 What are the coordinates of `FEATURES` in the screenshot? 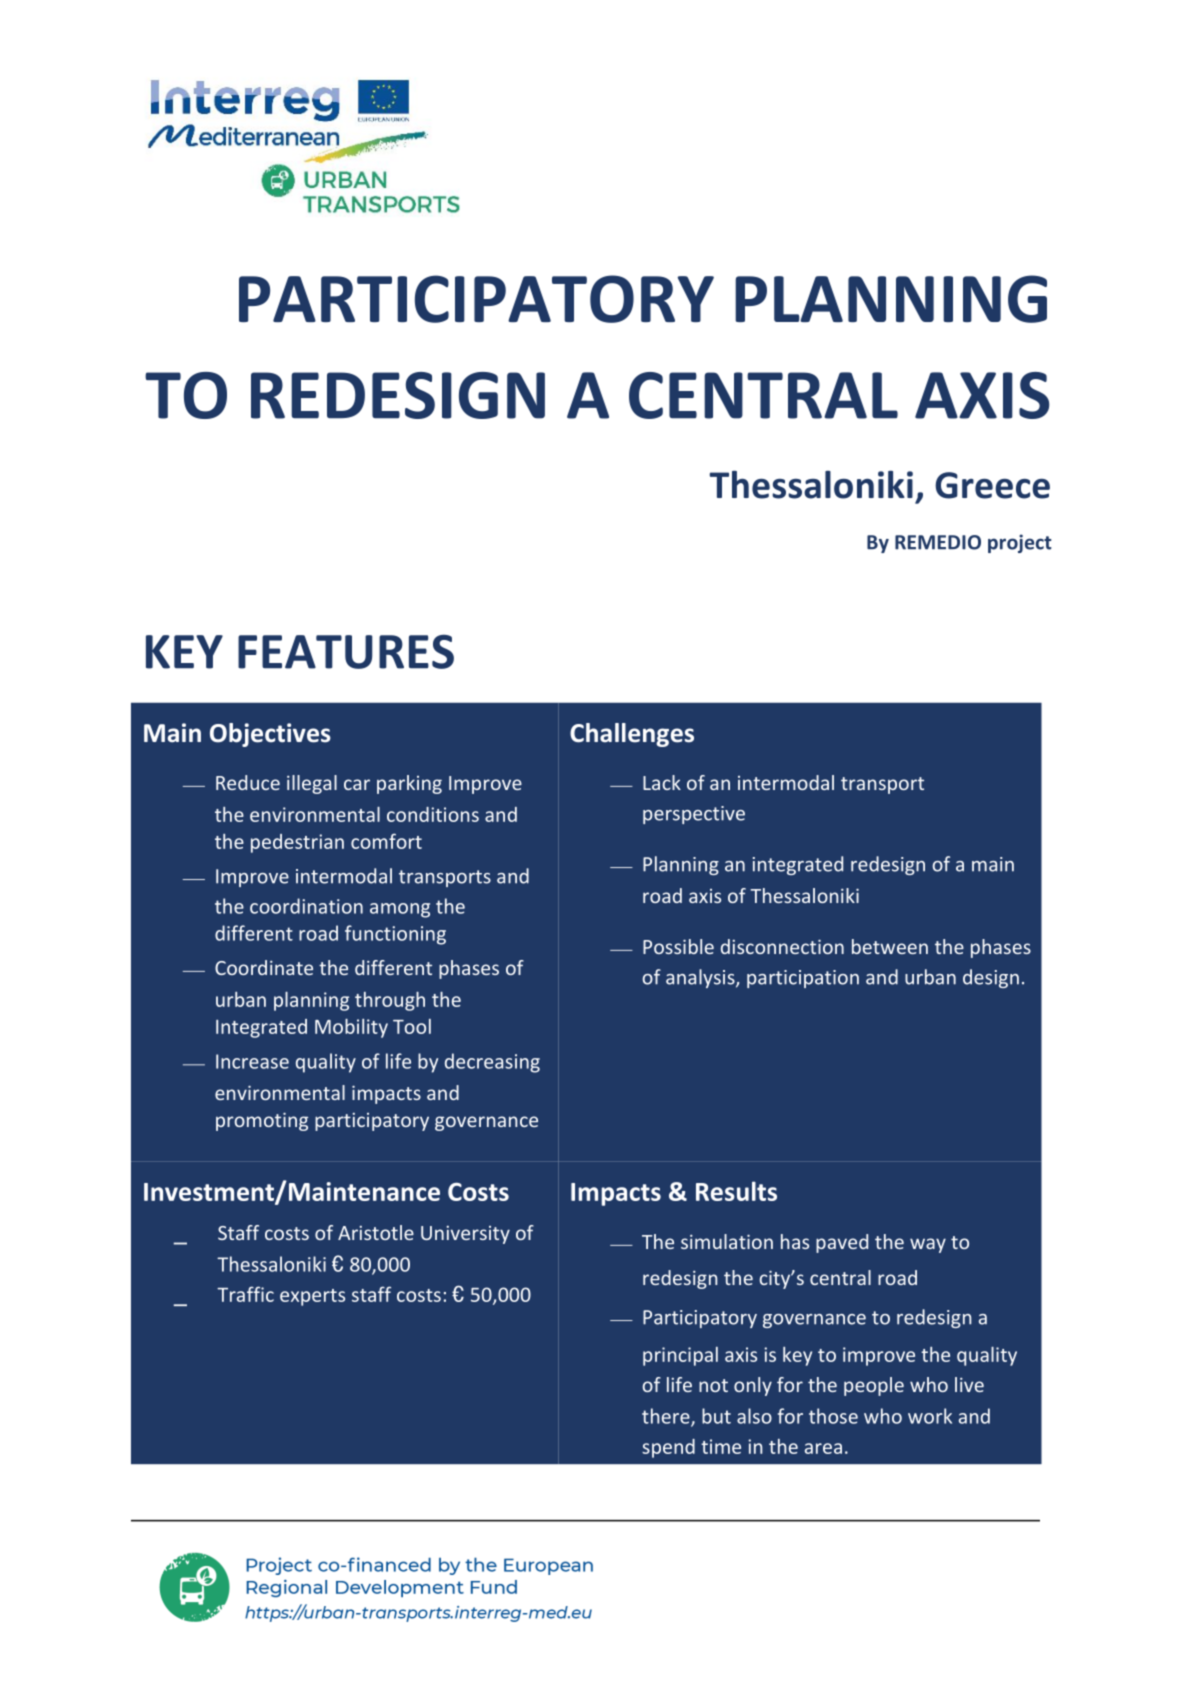 It's located at (346, 651).
